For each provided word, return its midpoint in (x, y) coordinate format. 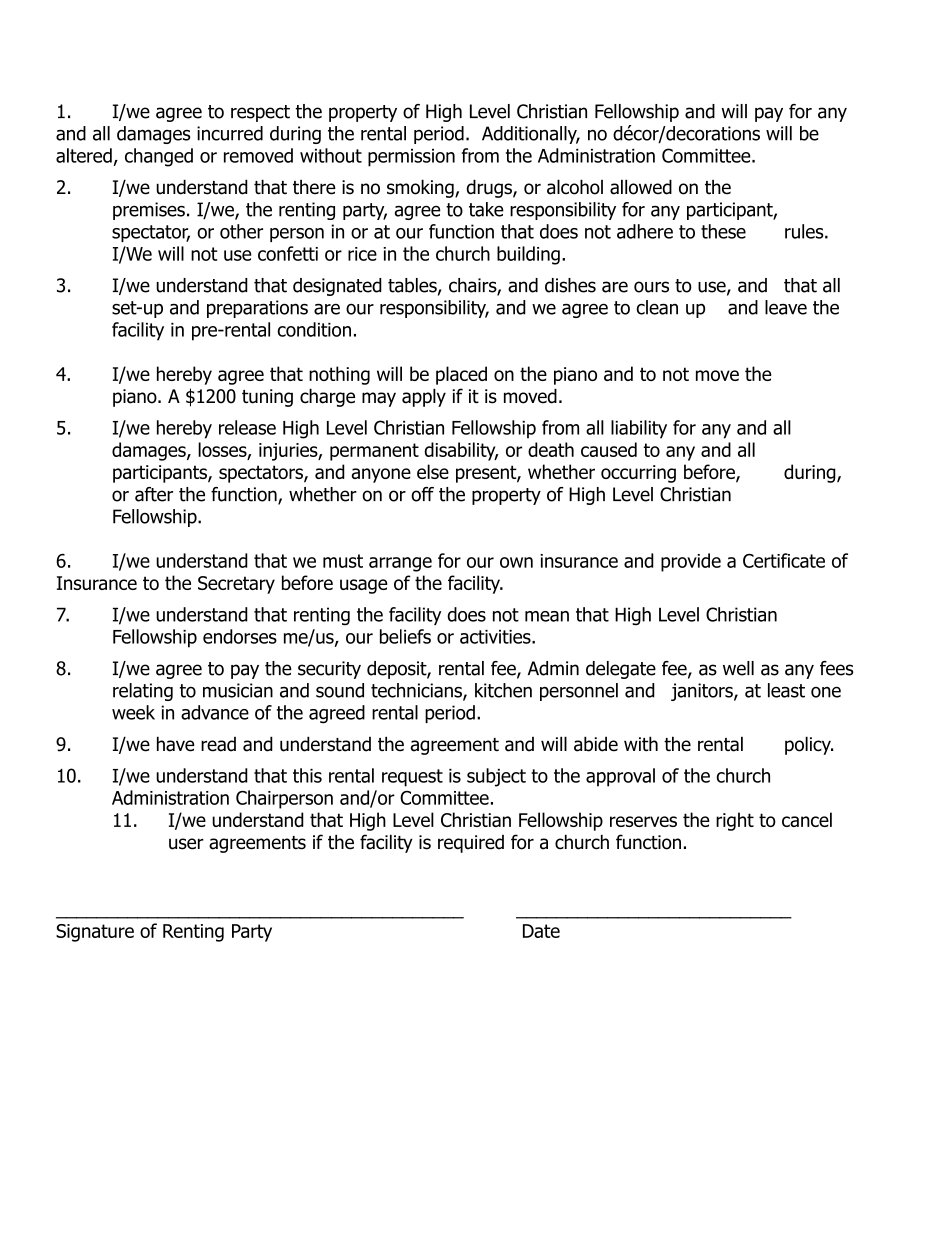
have (176, 744)
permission (411, 158)
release (247, 427)
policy (809, 745)
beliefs (405, 636)
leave (786, 307)
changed (159, 157)
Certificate (784, 560)
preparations (257, 309)
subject (496, 777)
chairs (473, 286)
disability (461, 451)
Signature (95, 933)
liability (639, 429)
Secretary (236, 585)
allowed (641, 187)
